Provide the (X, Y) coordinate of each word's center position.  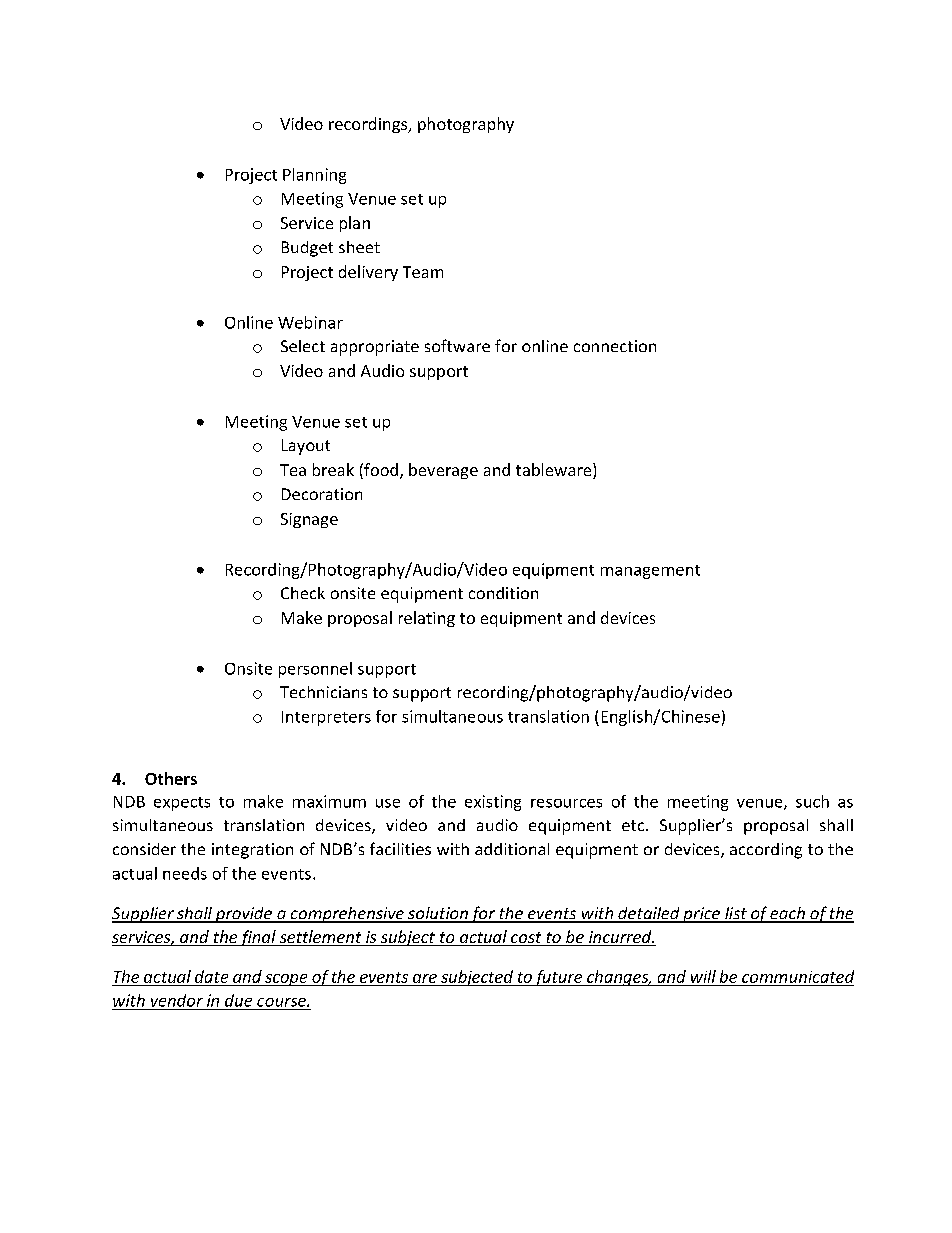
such (812, 801)
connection (615, 346)
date (211, 976)
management (650, 572)
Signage (309, 520)
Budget (307, 249)
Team (423, 272)
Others (171, 778)
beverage (443, 471)
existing (493, 803)
